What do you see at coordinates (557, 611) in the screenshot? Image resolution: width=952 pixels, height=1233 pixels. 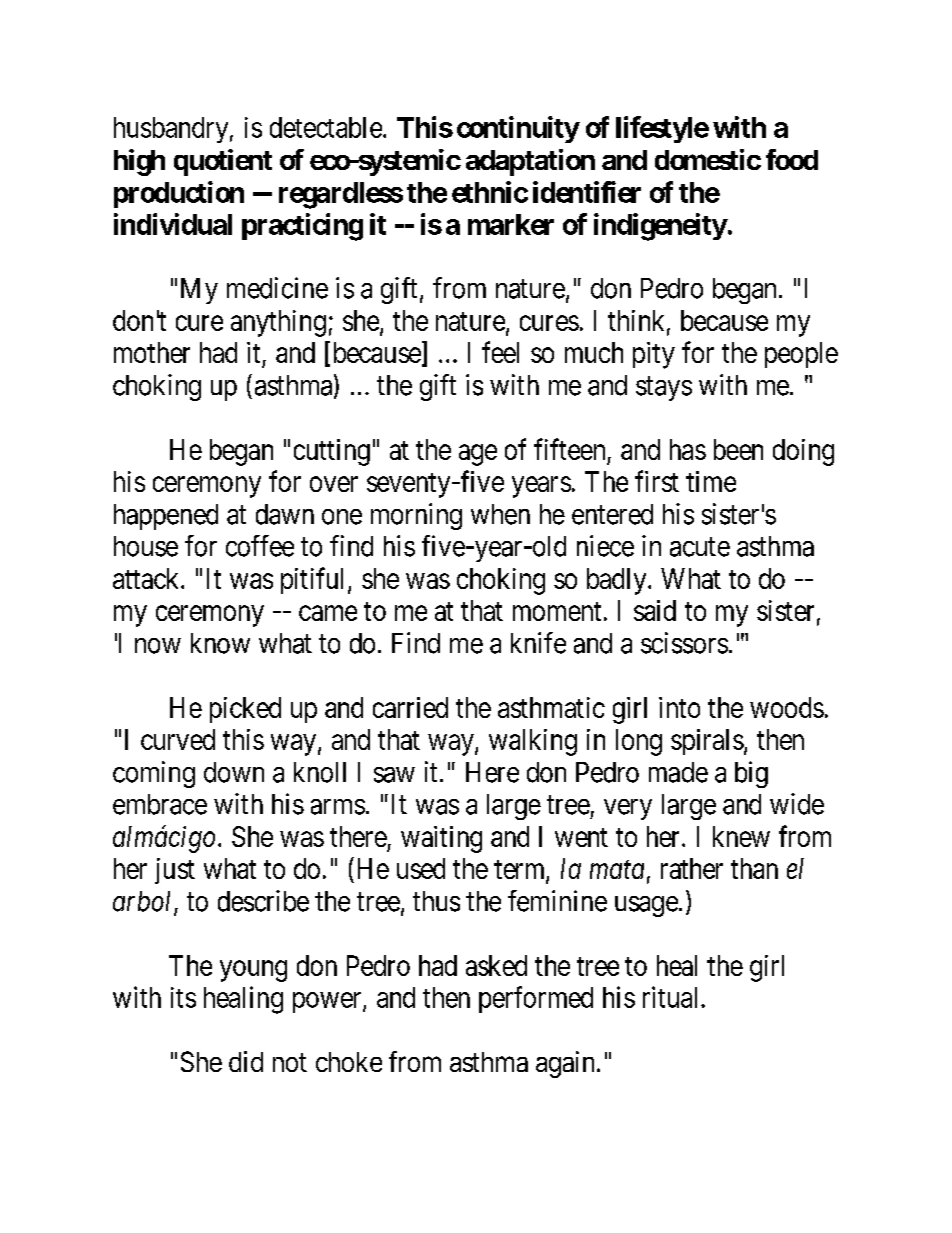 I see `moment` at bounding box center [557, 611].
